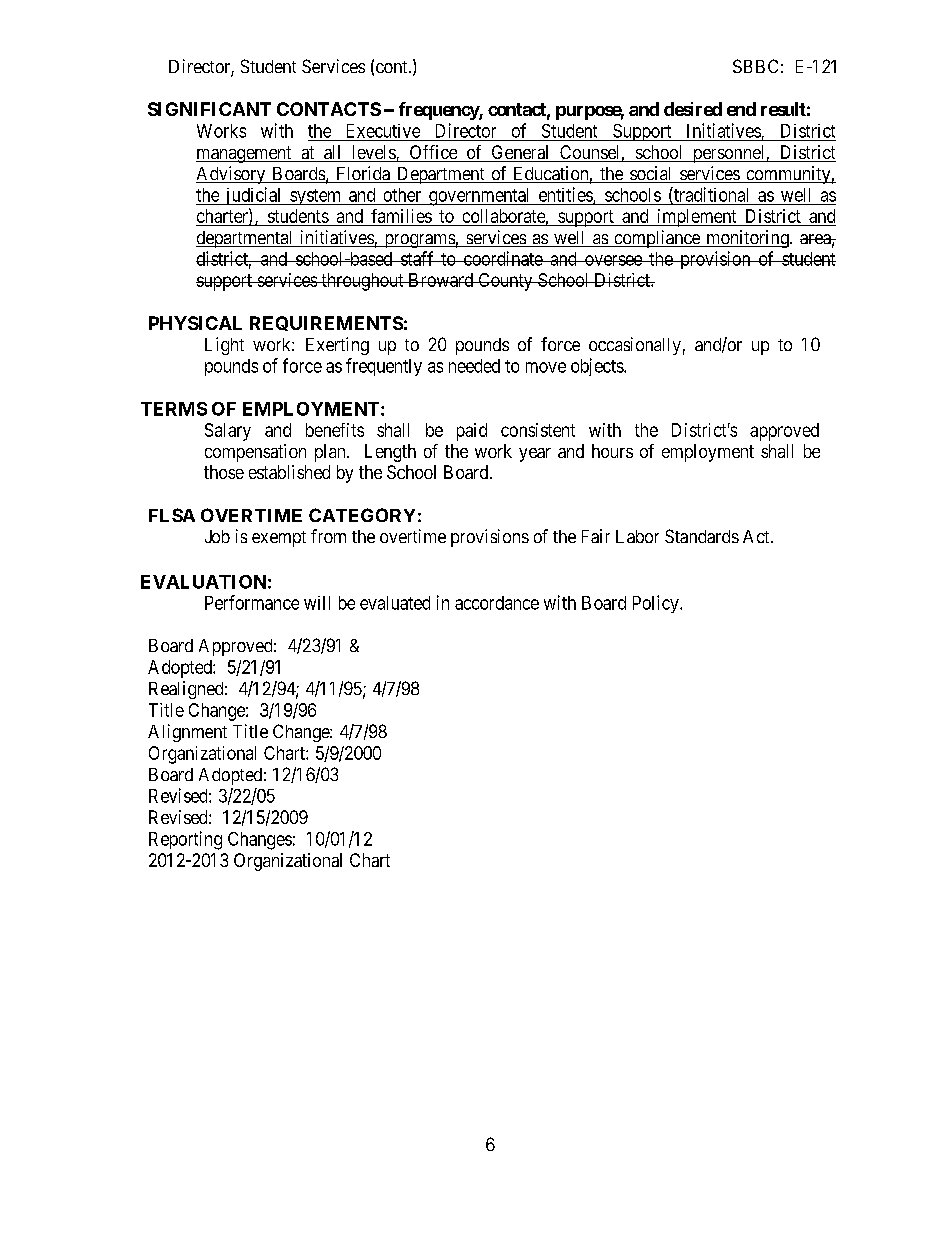 The height and width of the page is (1233, 952). I want to click on Alignment, so click(187, 733).
